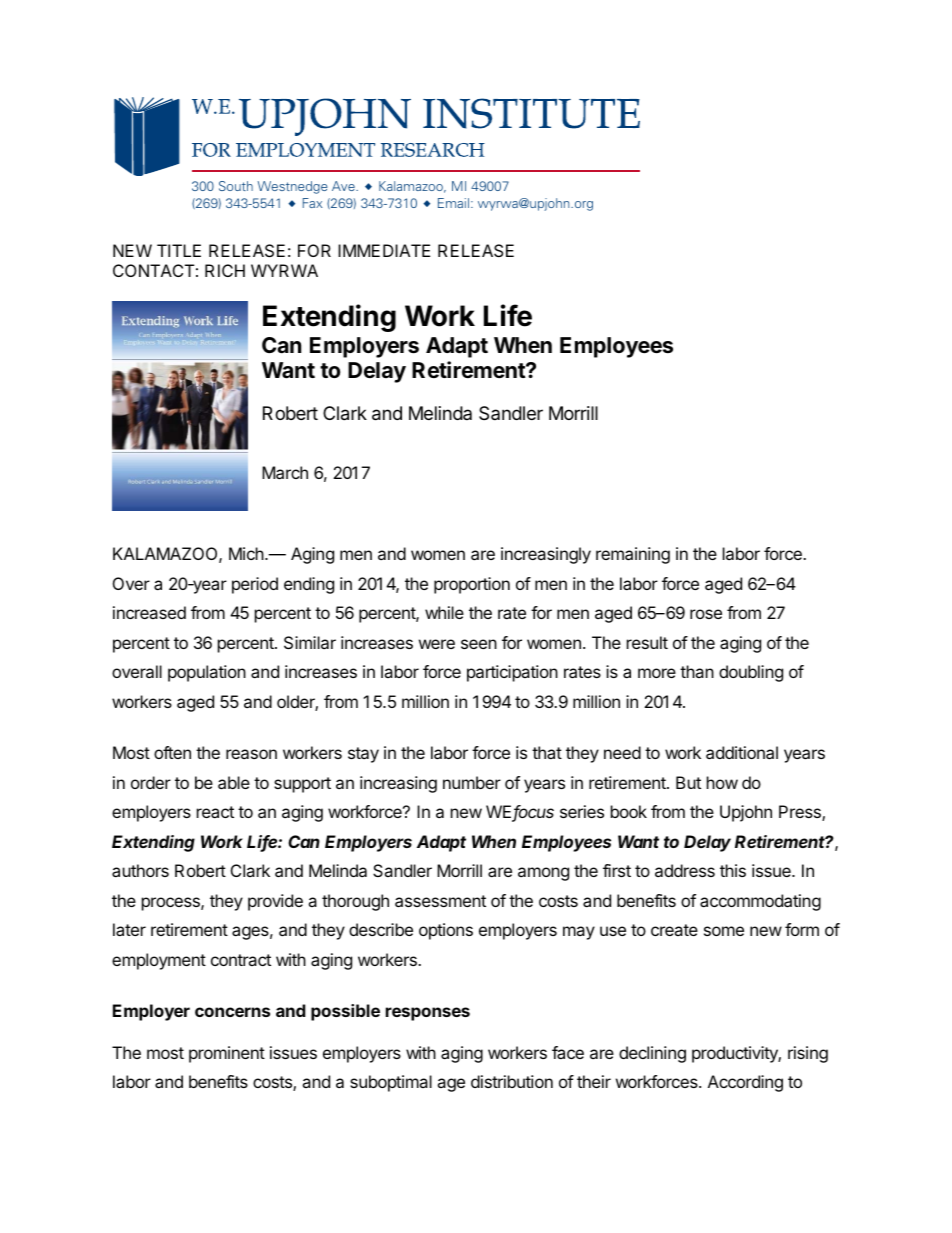 The width and height of the screenshot is (952, 1233). What do you see at coordinates (384, 250) in the screenshot?
I see `IMMEDIATE` at bounding box center [384, 250].
